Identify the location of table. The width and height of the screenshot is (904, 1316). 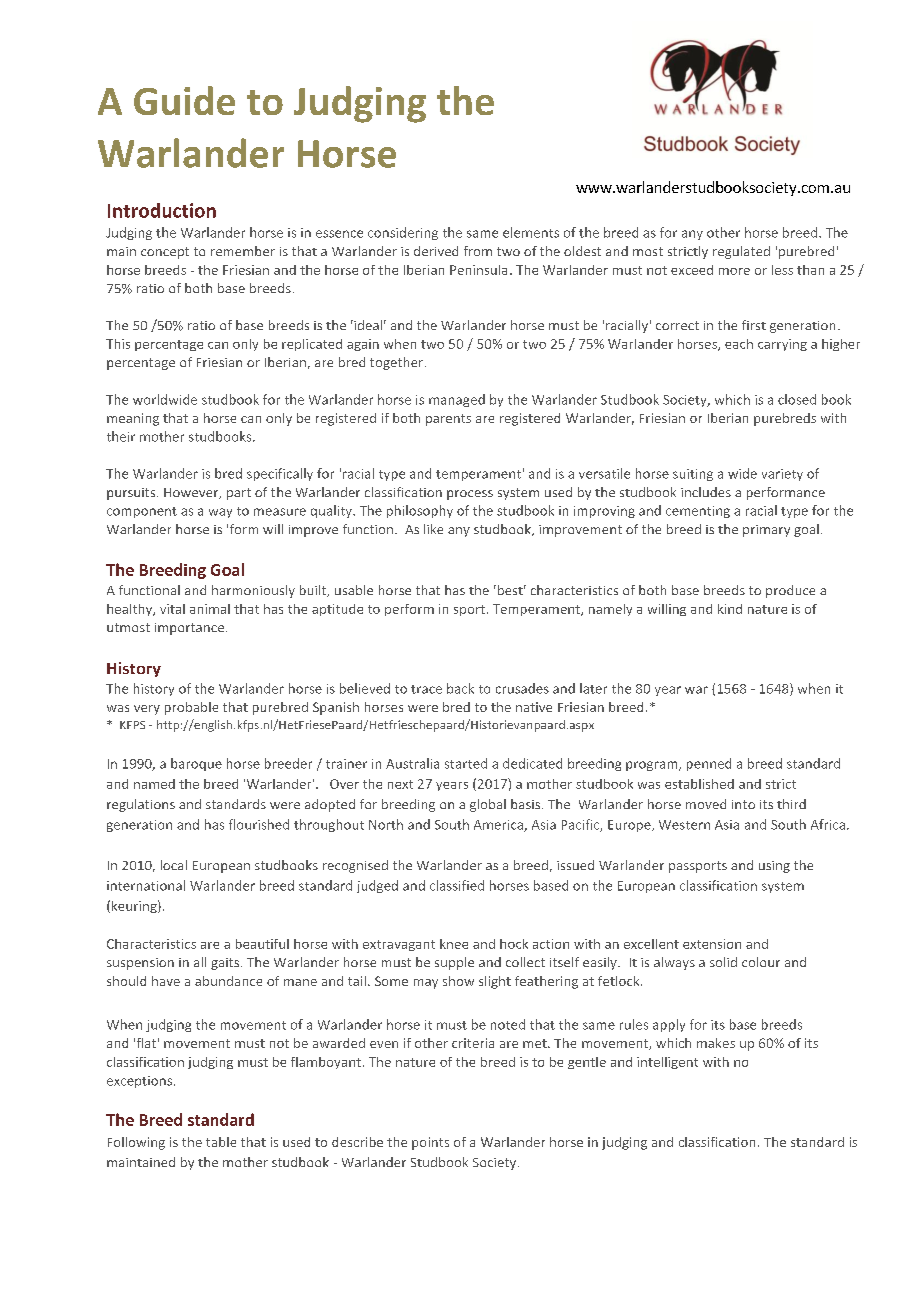
(221, 1142).
